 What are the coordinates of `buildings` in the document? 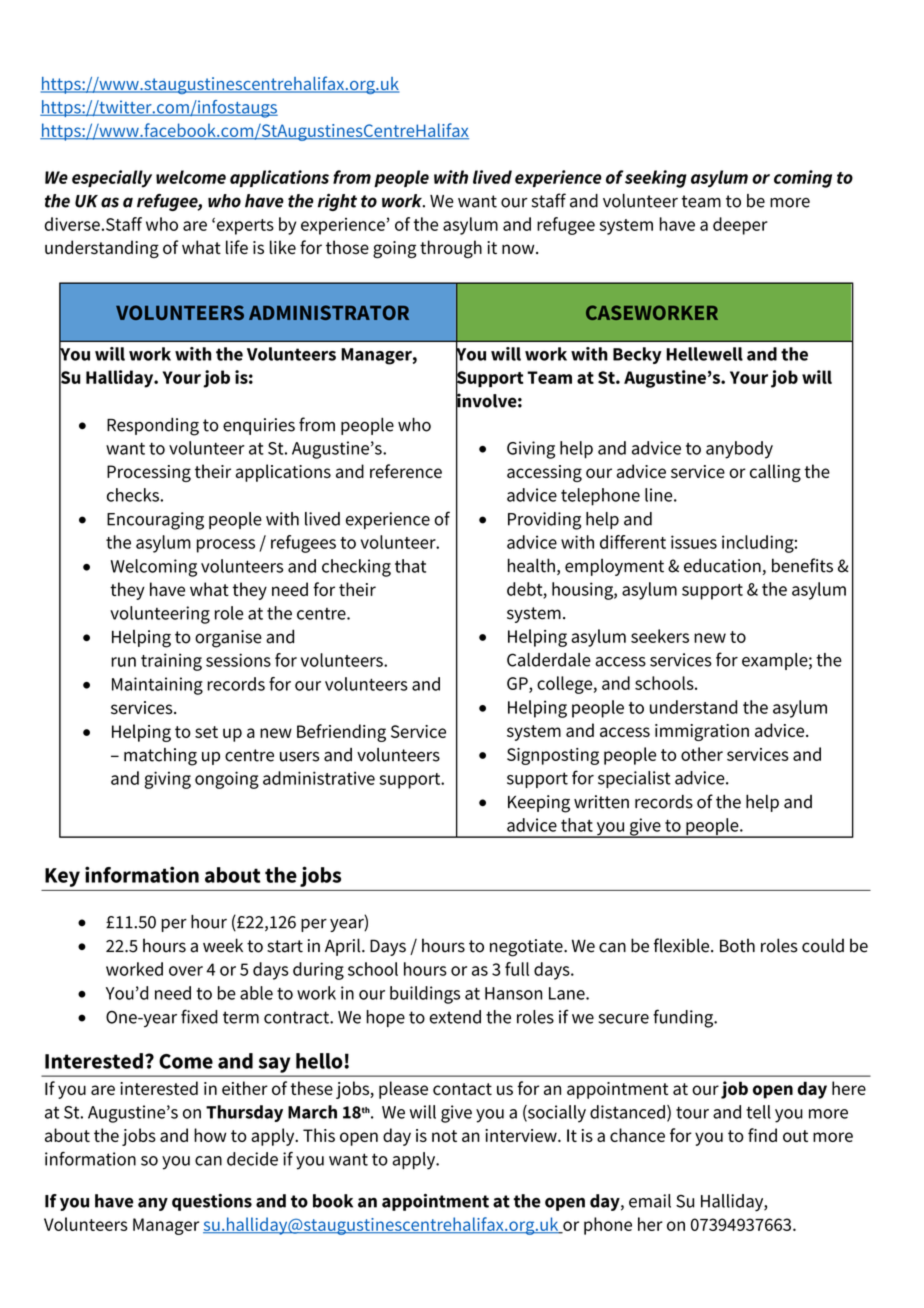 It's located at (425, 995).
